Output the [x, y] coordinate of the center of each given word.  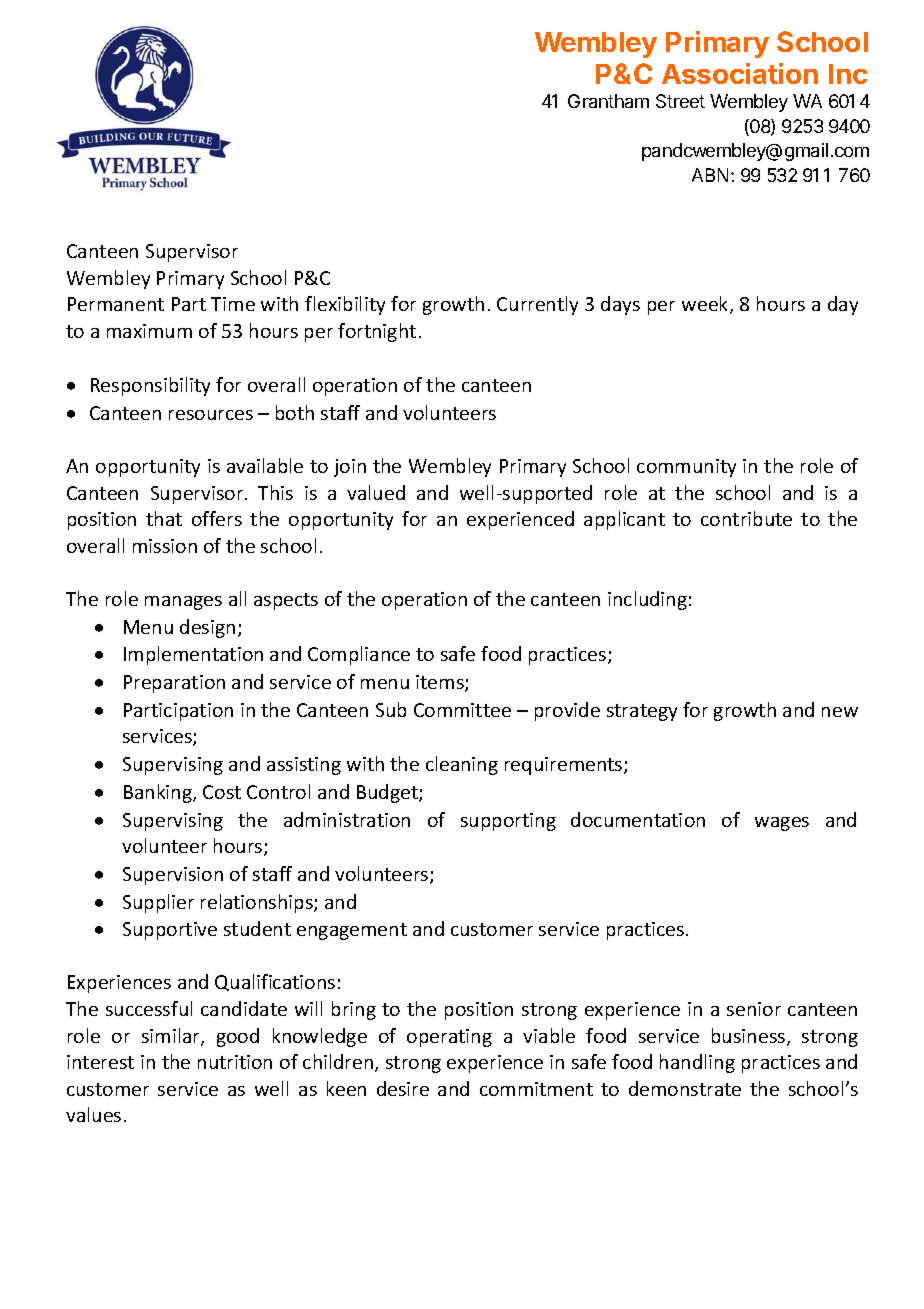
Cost [222, 792]
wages [782, 824]
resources [211, 415]
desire [403, 1088]
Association [740, 73]
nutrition [235, 1062]
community [686, 468]
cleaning [462, 765]
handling [697, 1063]
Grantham [608, 101]
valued [376, 492]
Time [233, 304]
